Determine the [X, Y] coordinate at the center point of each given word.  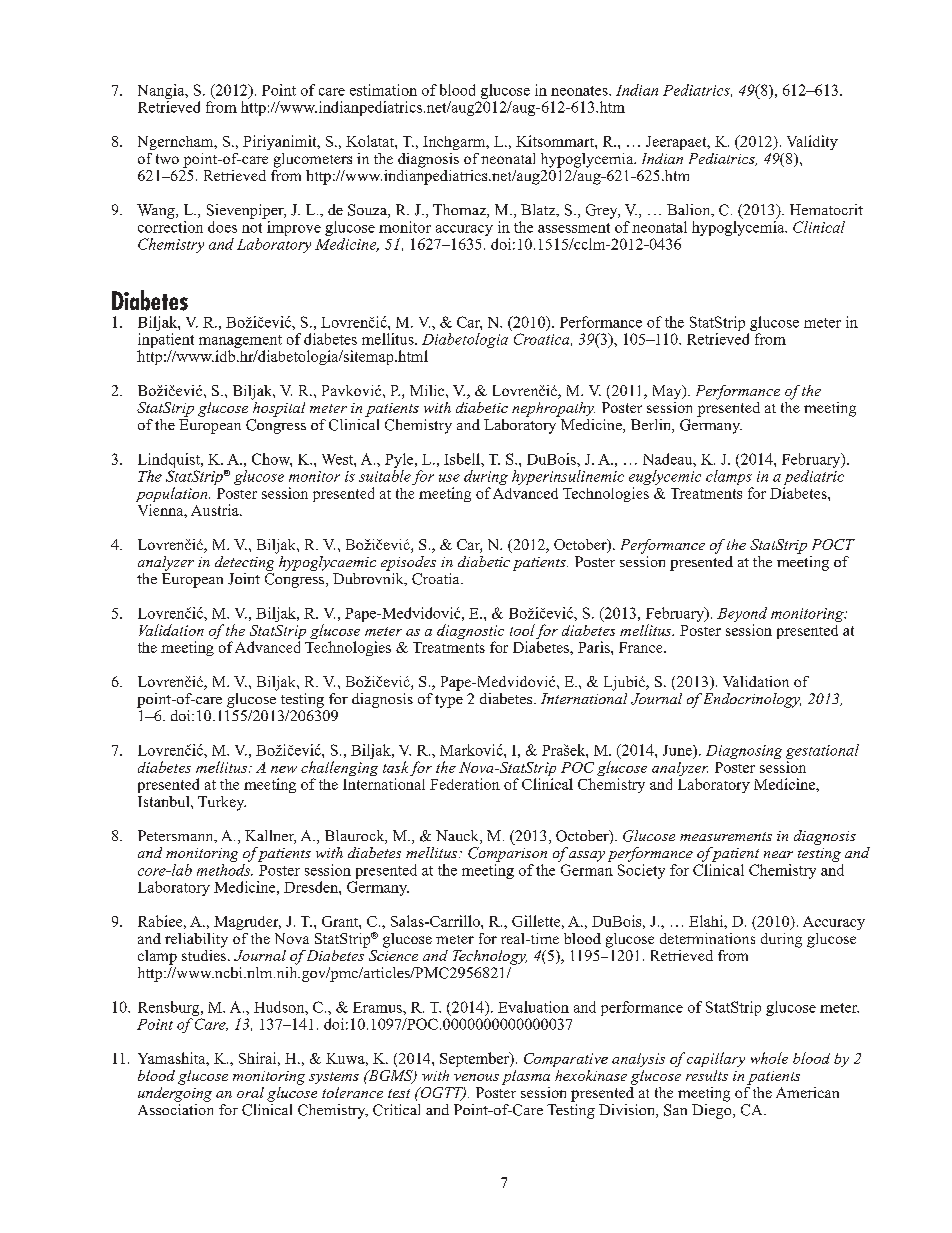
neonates [580, 91]
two [167, 159]
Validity [812, 142]
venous [476, 1077]
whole [769, 1058]
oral [250, 1092]
